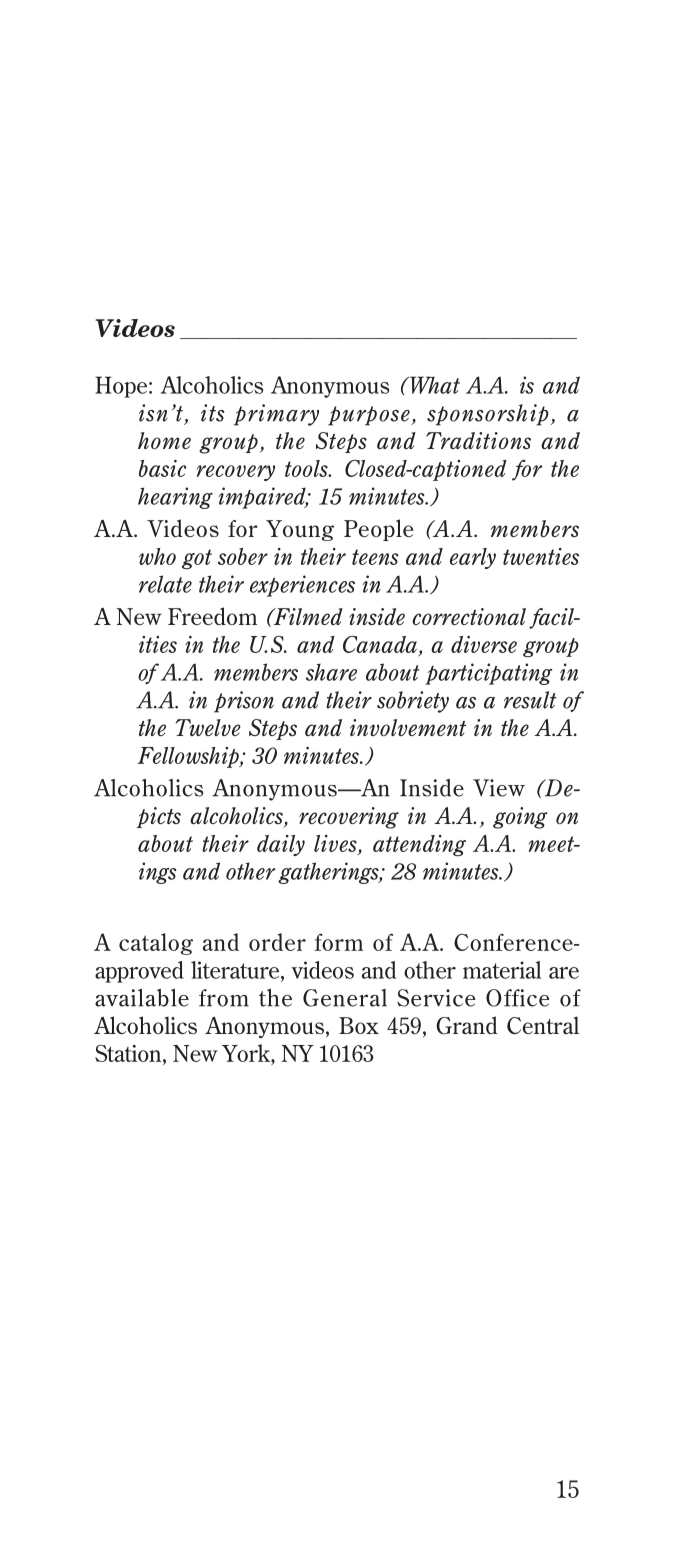 The width and height of the document is (679, 1568). I want to click on purpose, so click(370, 416).
